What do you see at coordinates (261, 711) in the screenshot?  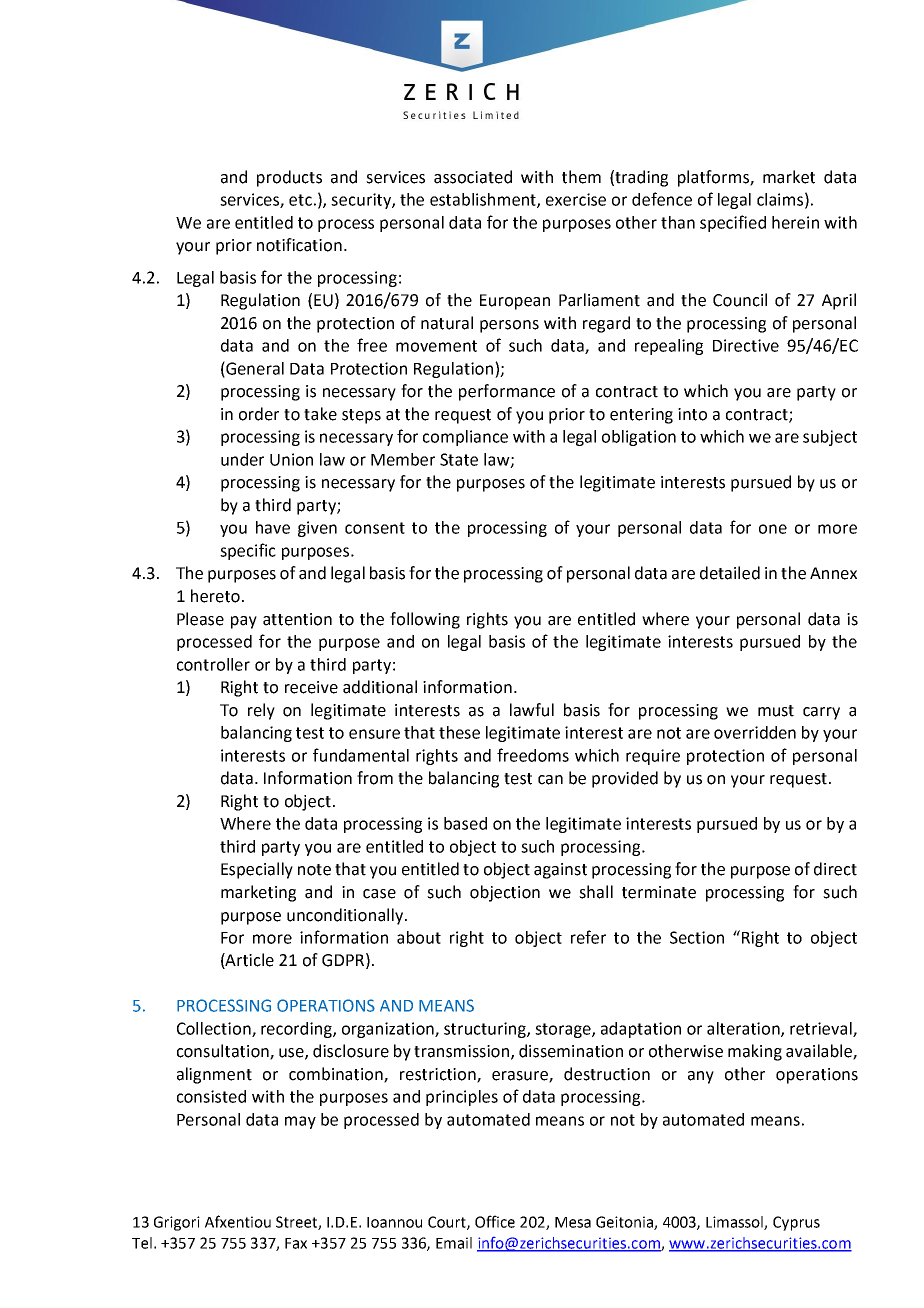 I see `rely` at bounding box center [261, 711].
